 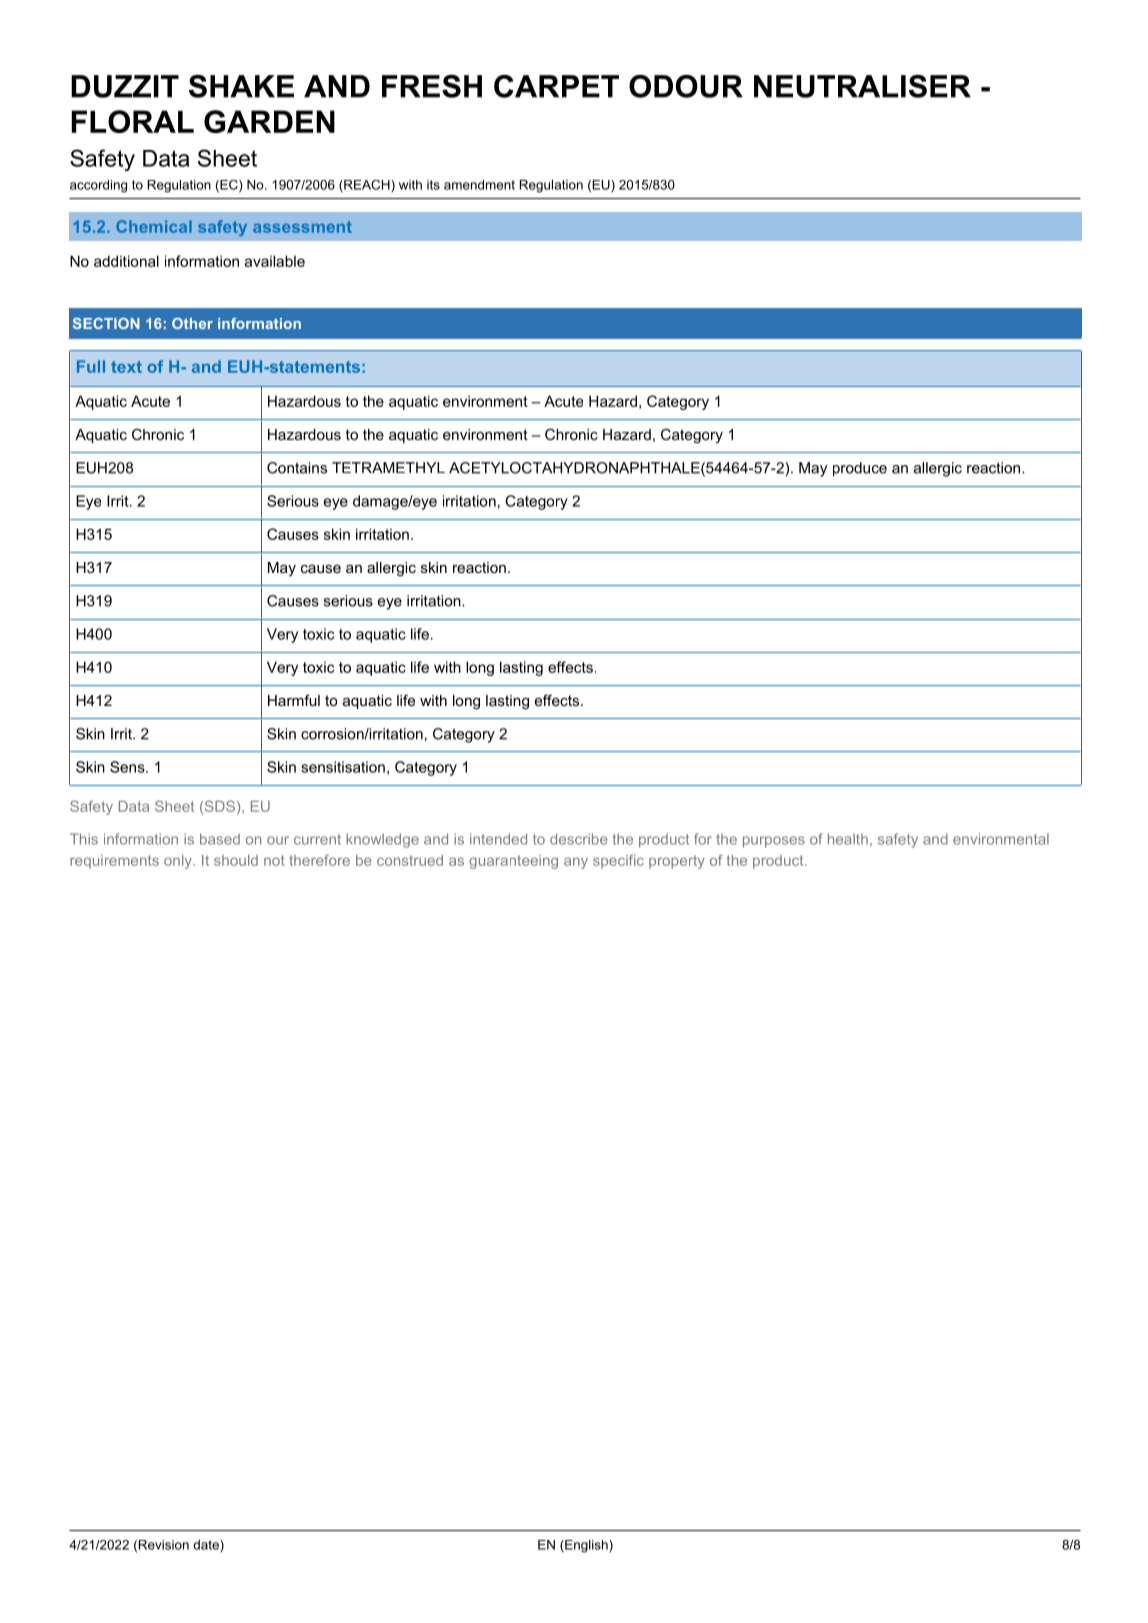 I want to click on guaranteeing, so click(x=513, y=862).
